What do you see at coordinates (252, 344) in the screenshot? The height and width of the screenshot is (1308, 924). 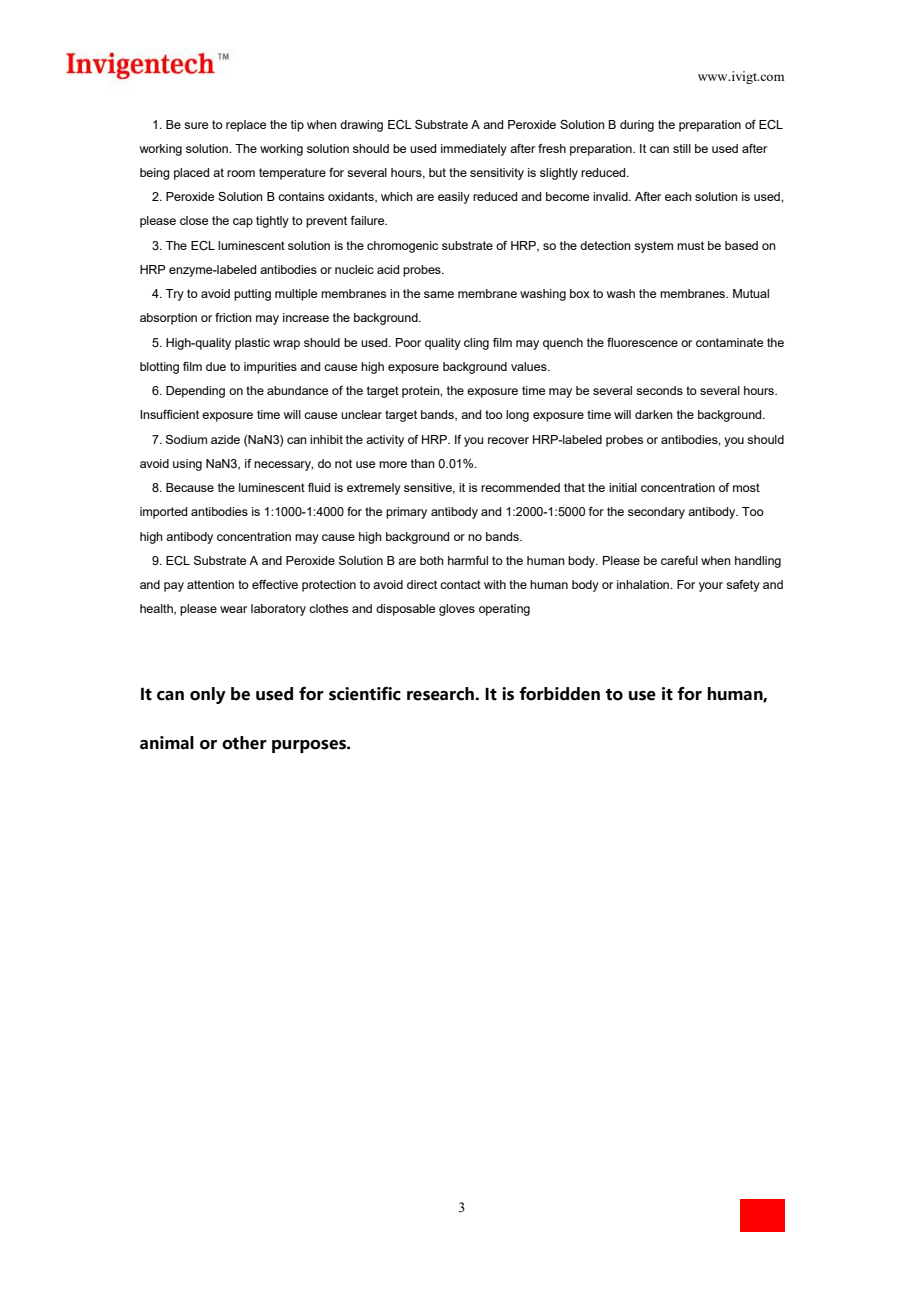 I see `plastic` at bounding box center [252, 344].
